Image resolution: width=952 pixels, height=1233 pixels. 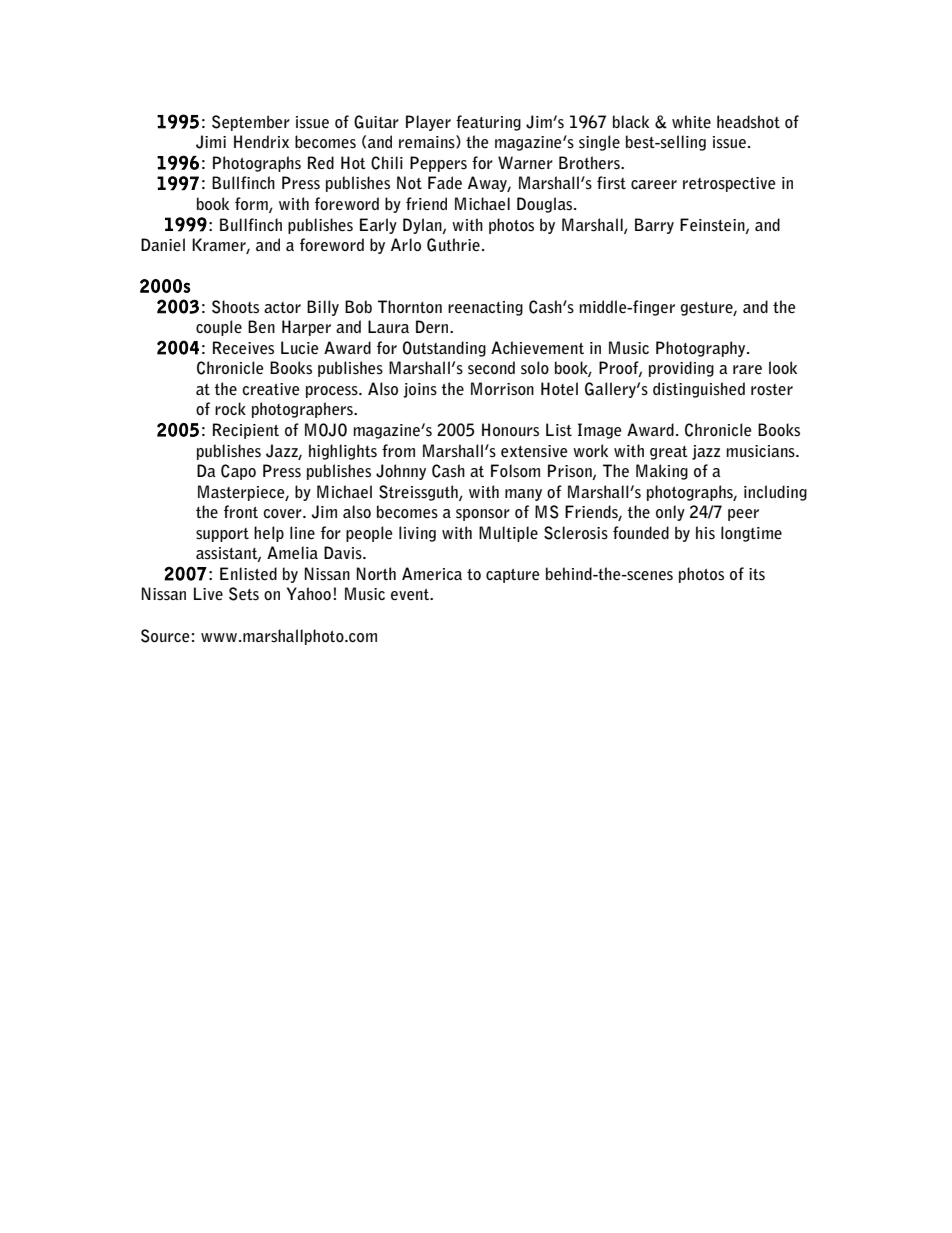 I want to click on its, so click(x=757, y=574).
